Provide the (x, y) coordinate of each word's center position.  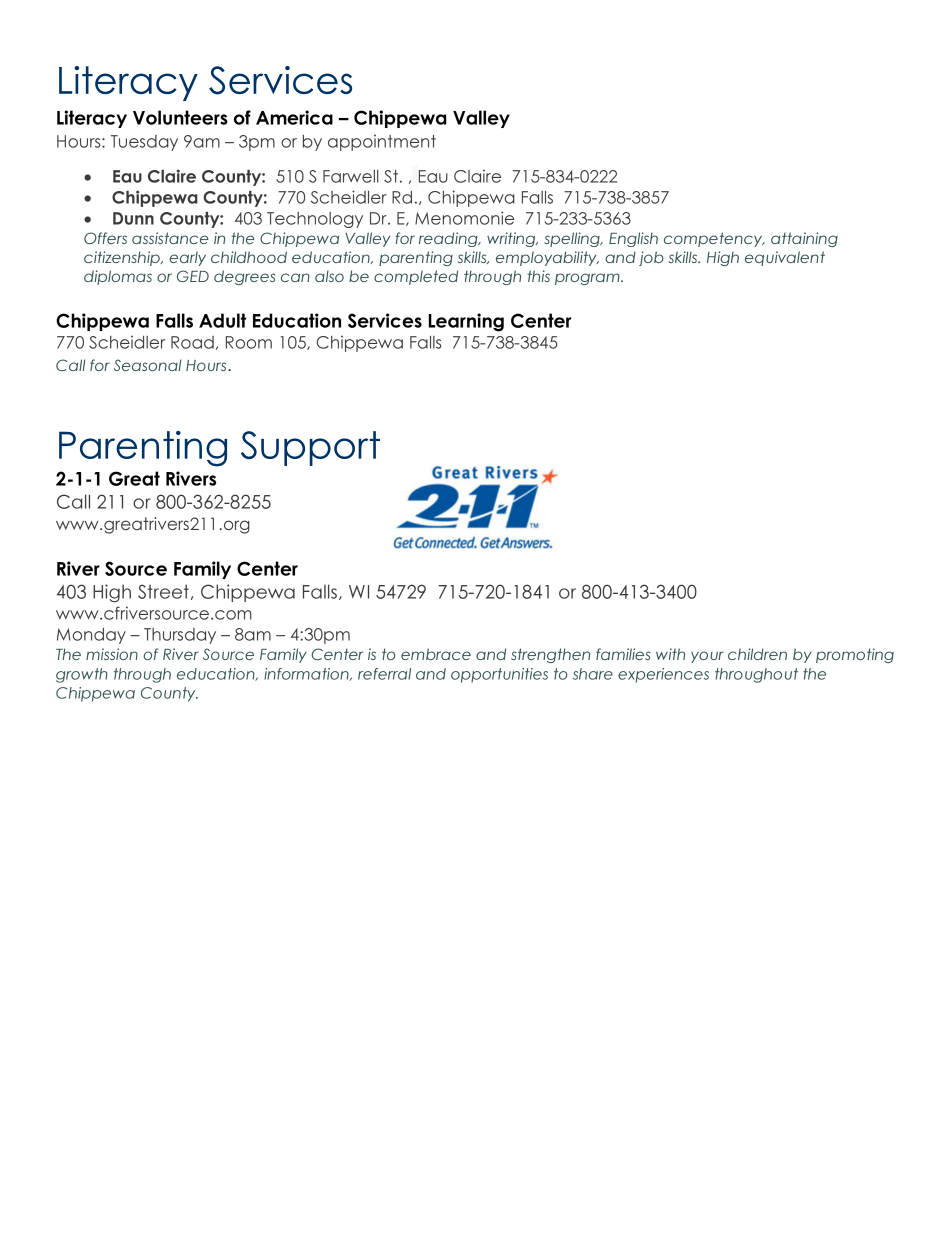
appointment (382, 143)
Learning (466, 322)
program (588, 279)
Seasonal (147, 365)
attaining (804, 239)
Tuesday (144, 143)
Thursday (180, 636)
